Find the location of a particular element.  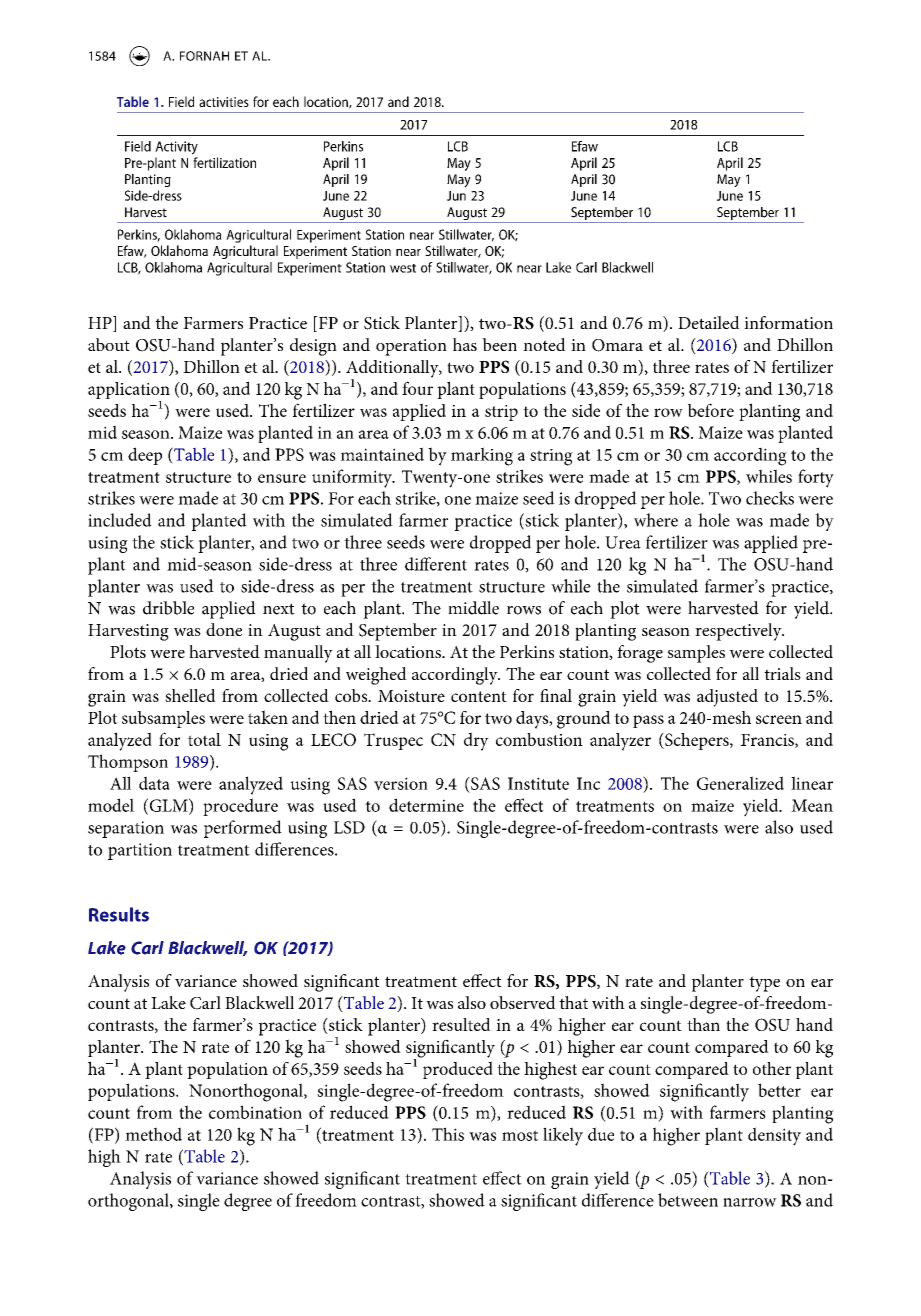

observed is located at coordinates (523, 1002).
